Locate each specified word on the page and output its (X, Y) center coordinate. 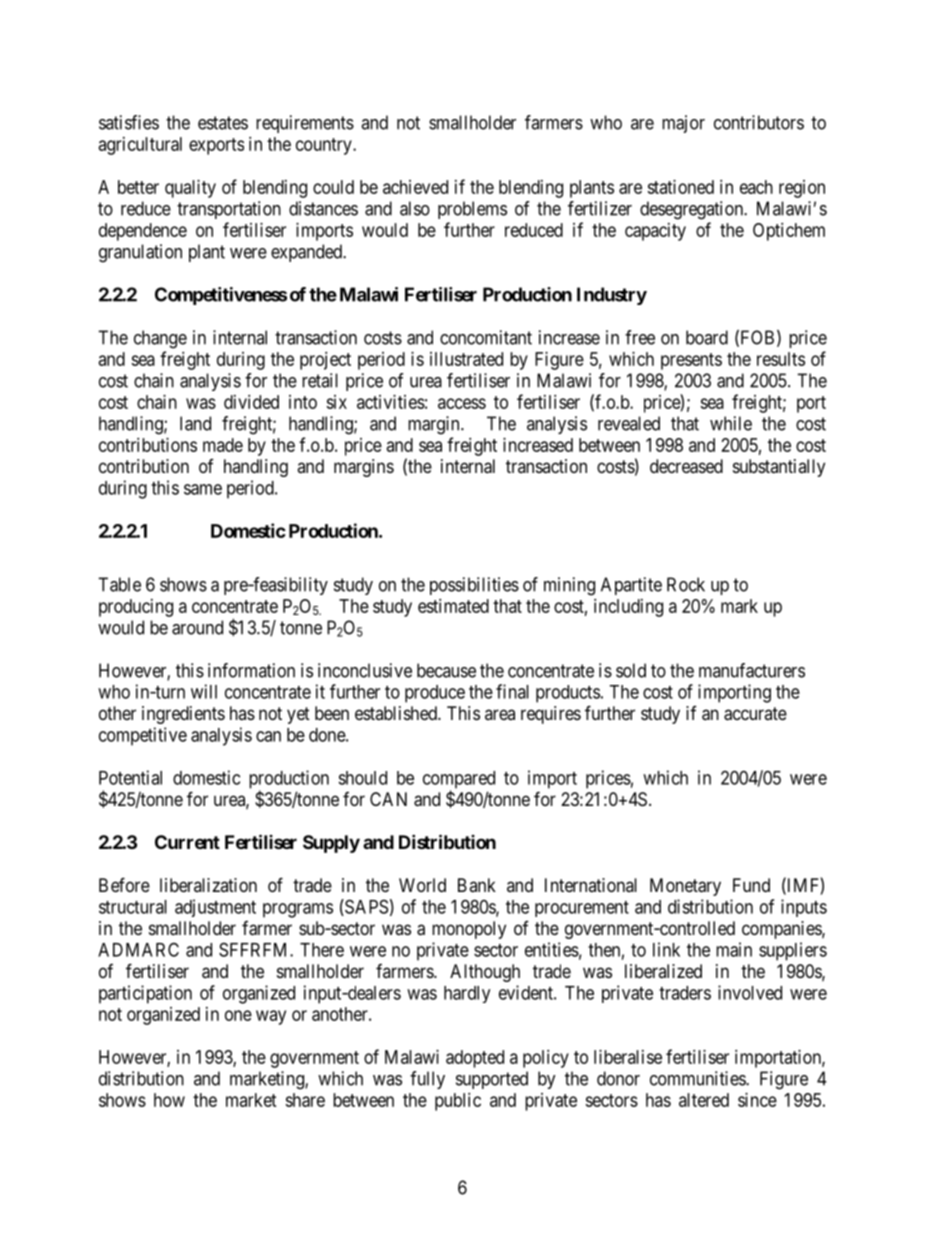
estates (223, 123)
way (271, 1017)
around (197, 627)
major (683, 124)
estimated (453, 606)
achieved (415, 187)
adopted (475, 1059)
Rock (686, 584)
